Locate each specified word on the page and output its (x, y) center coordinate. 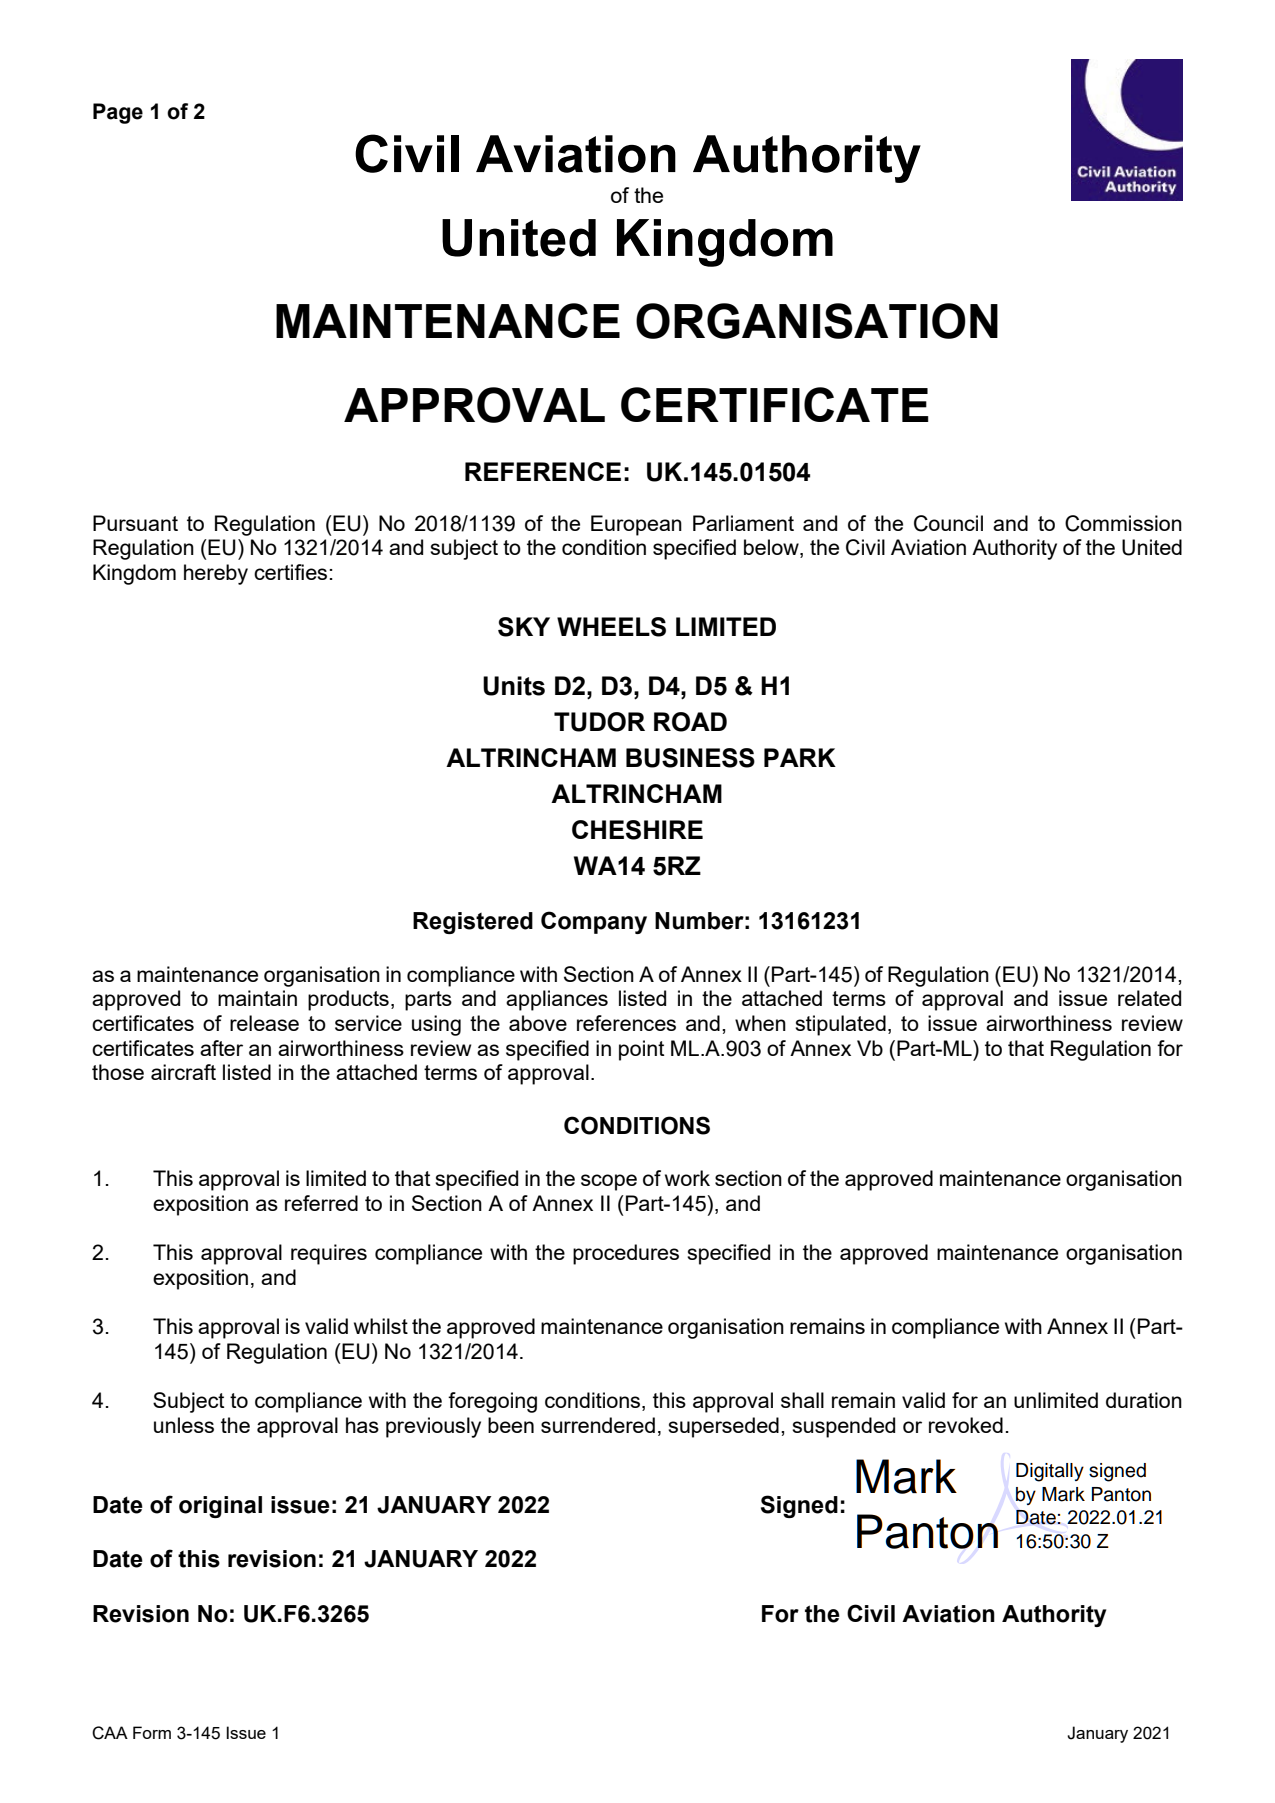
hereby (216, 574)
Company (594, 922)
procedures (626, 1254)
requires (329, 1254)
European (636, 525)
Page (118, 113)
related (1149, 998)
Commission (1123, 523)
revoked (966, 1425)
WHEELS (611, 627)
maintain (257, 998)
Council (948, 523)
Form (152, 1732)
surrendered (598, 1425)
